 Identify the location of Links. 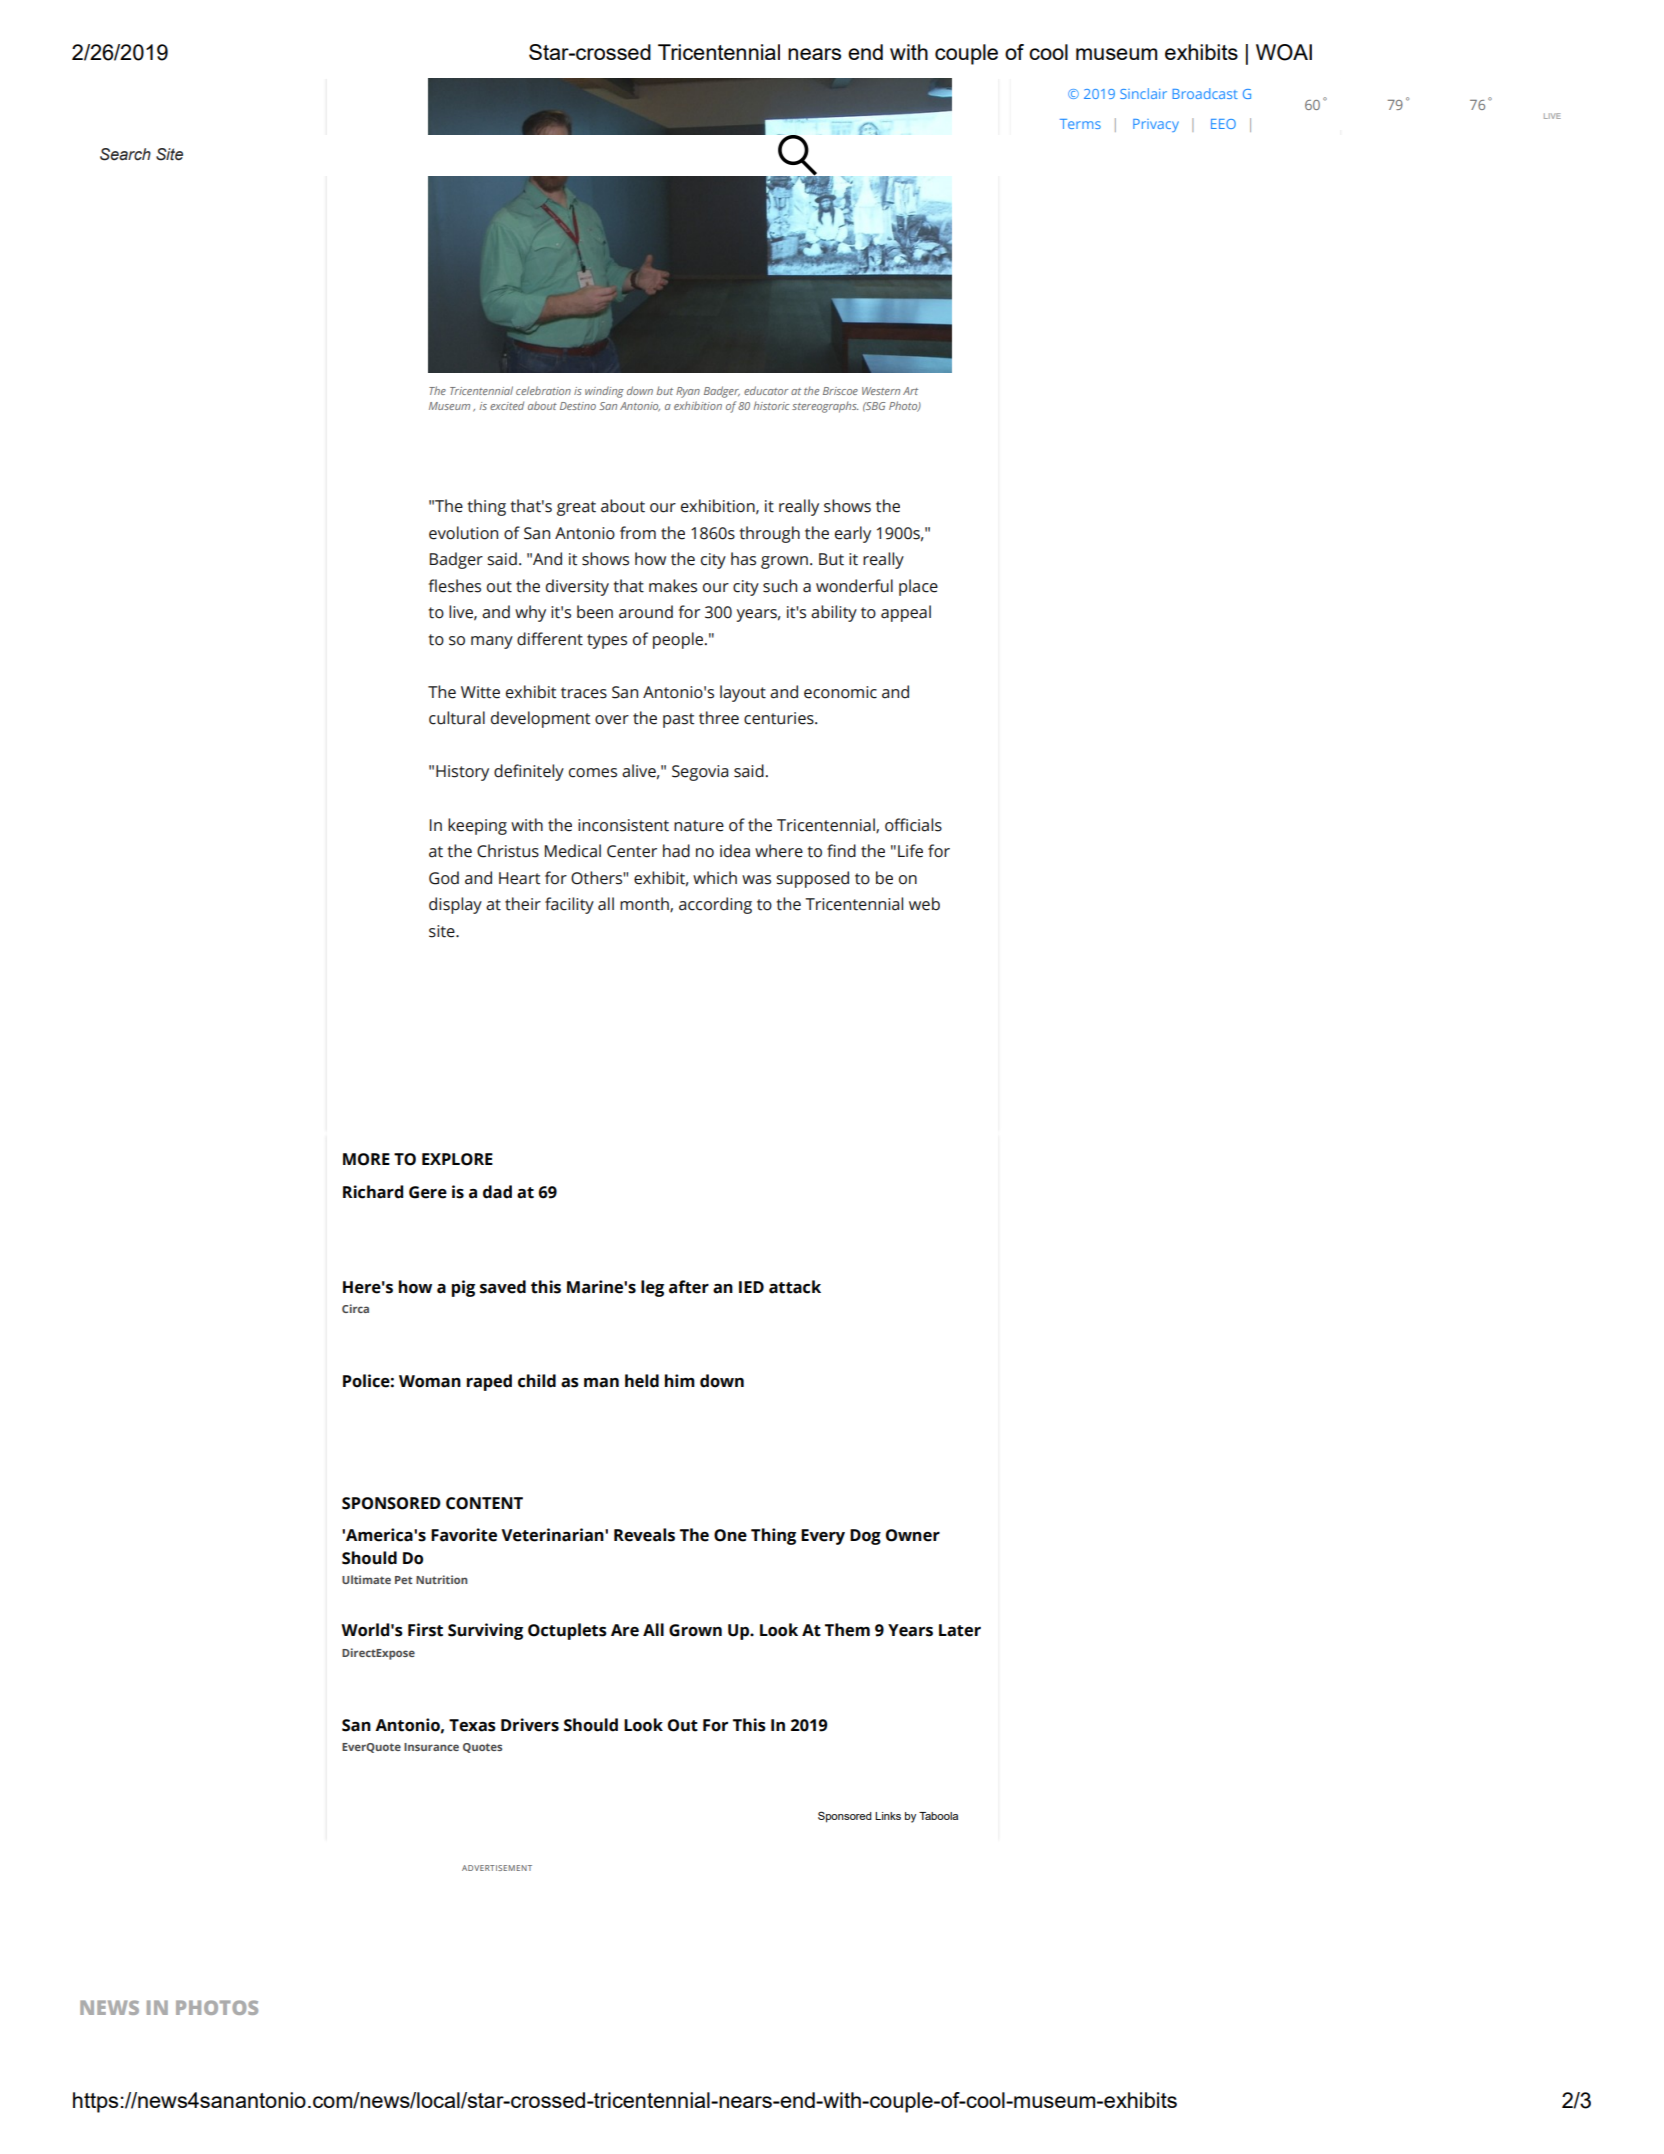
(888, 1816).
